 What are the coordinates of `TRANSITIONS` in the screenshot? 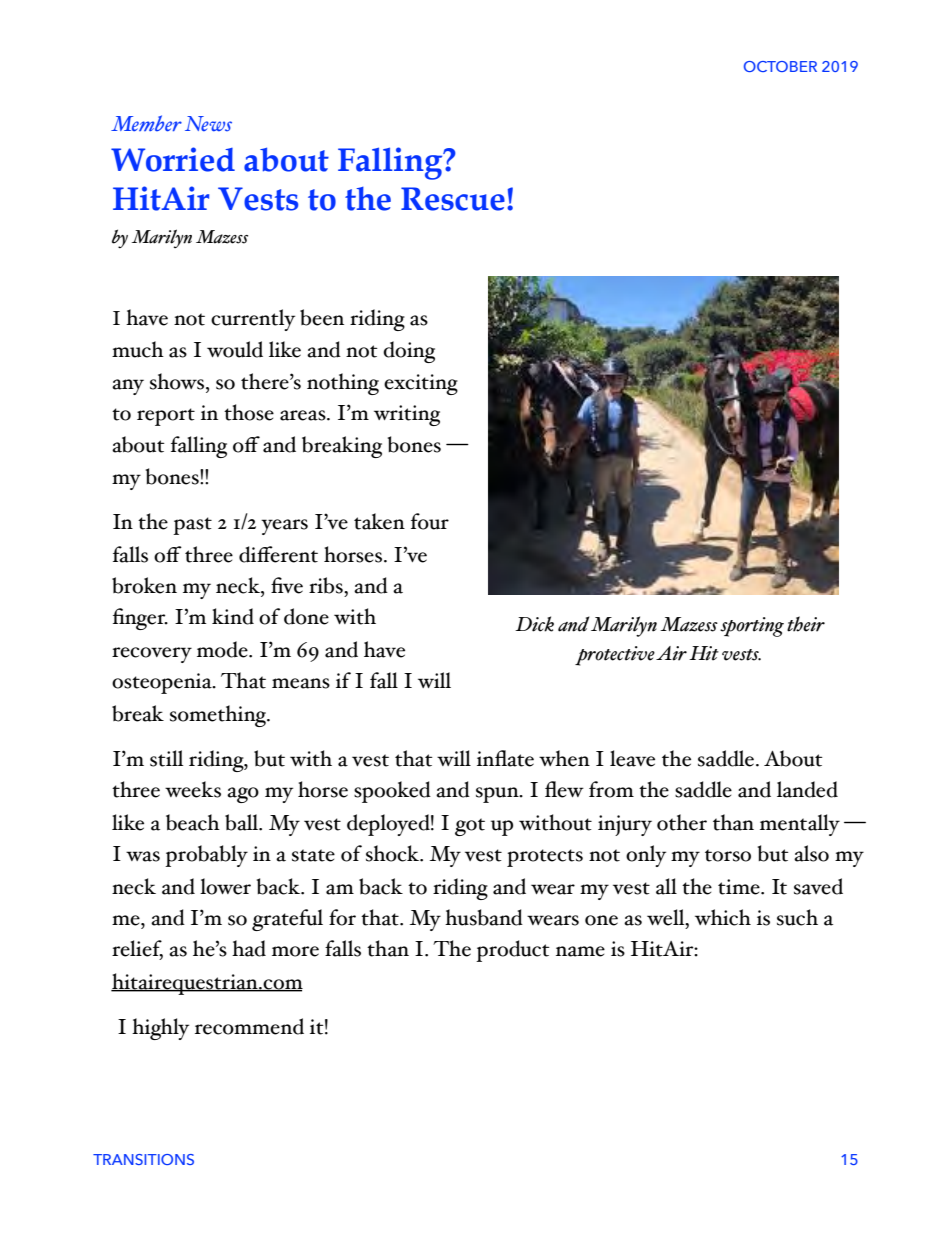 It's located at (143, 1159).
